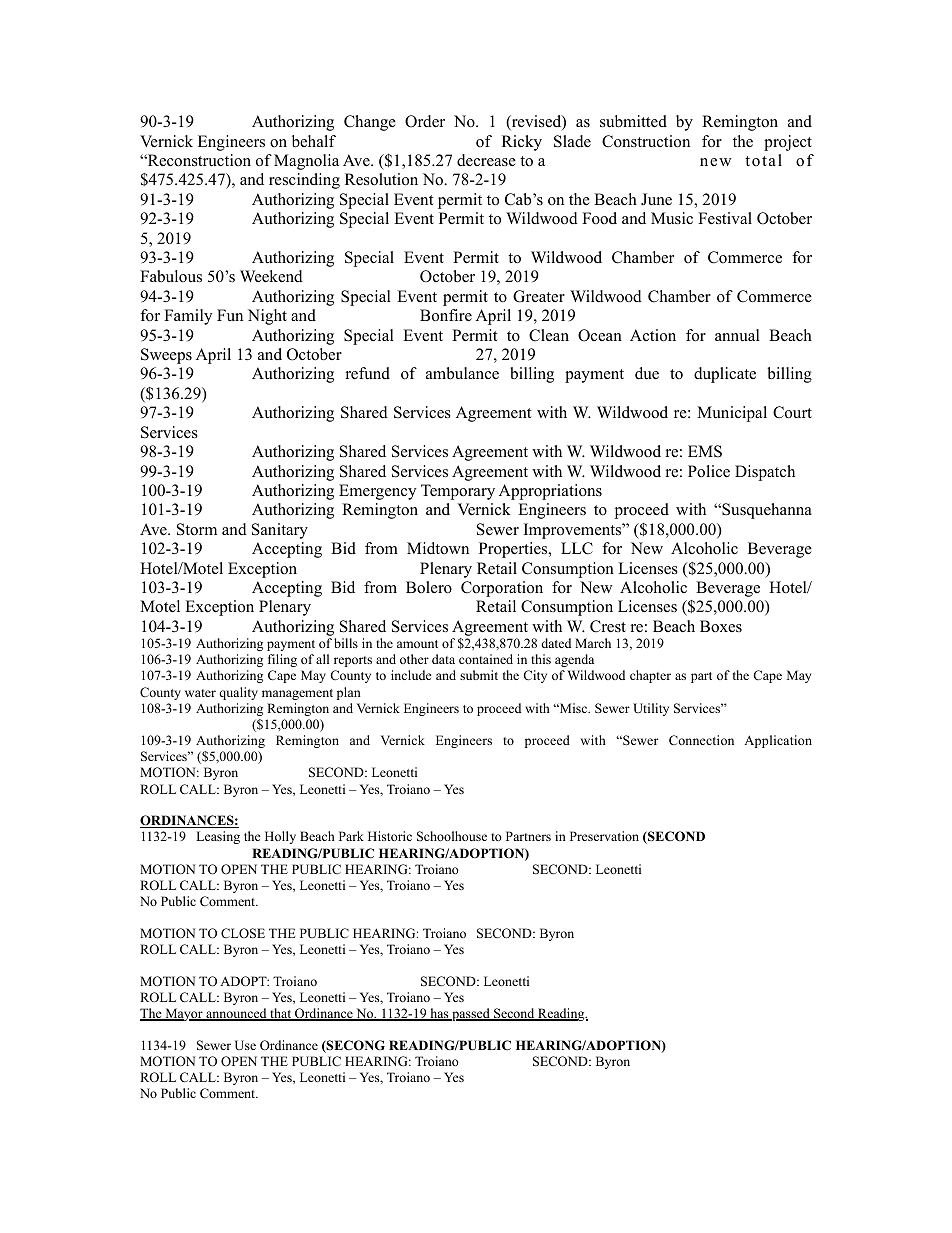 The height and width of the screenshot is (1233, 952). What do you see at coordinates (452, 836) in the screenshot?
I see `Schoolhouse` at bounding box center [452, 836].
